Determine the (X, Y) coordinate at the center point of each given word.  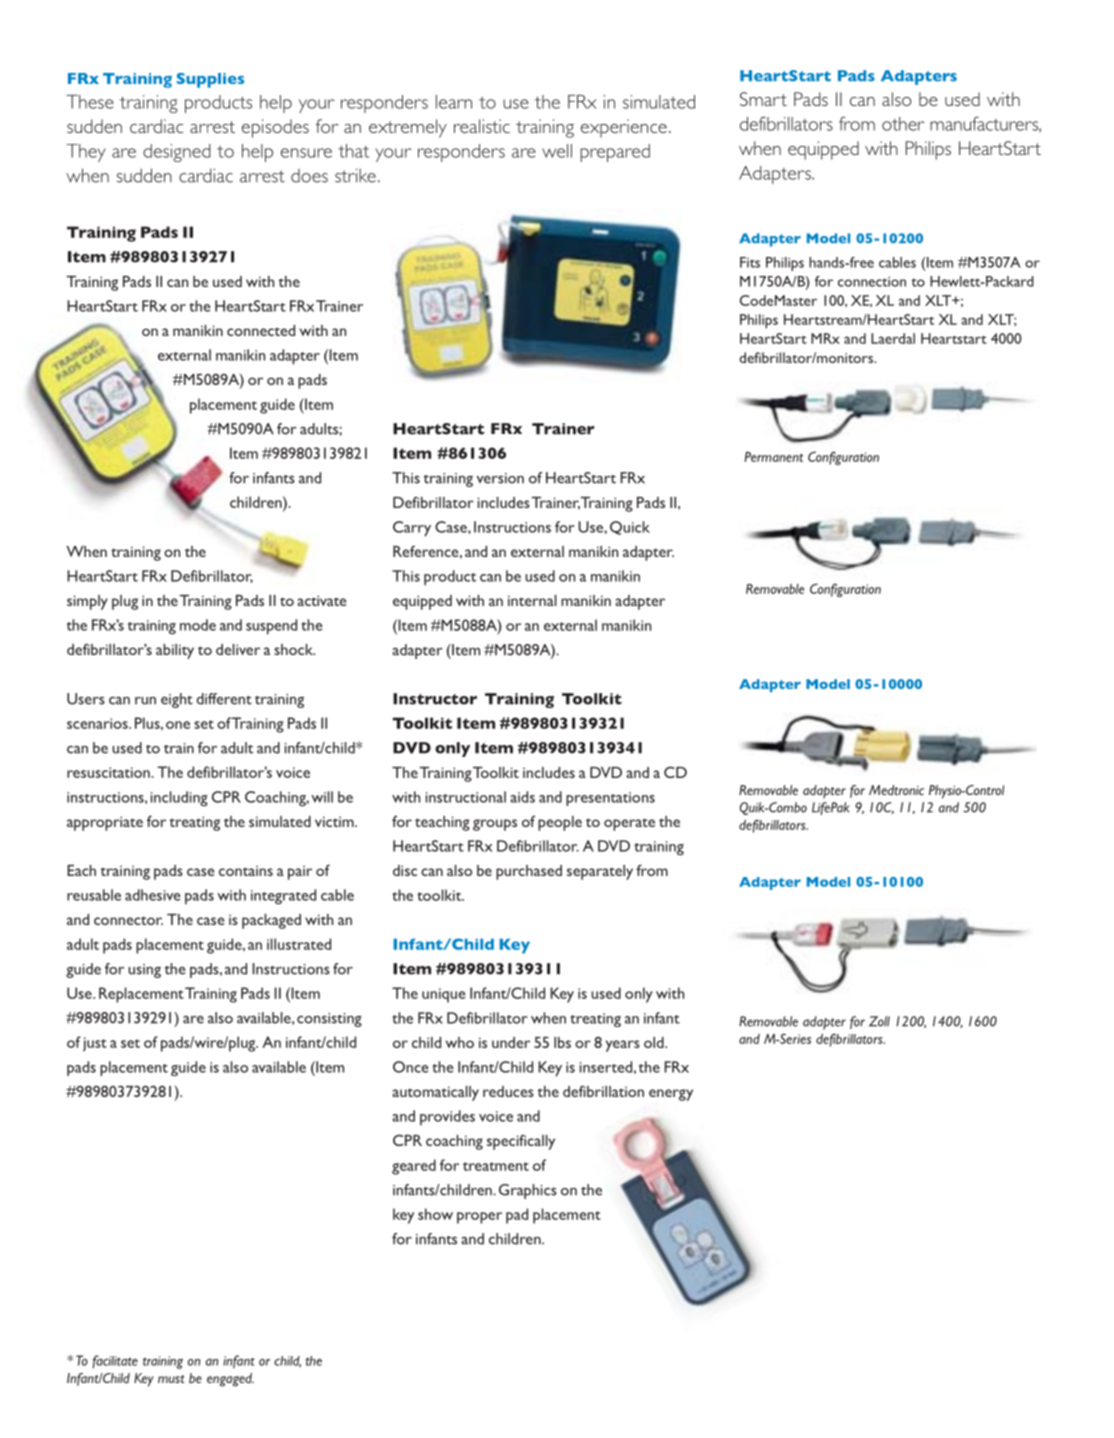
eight (177, 700)
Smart (763, 99)
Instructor (435, 699)
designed (177, 153)
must (171, 1379)
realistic (482, 126)
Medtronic (896, 790)
